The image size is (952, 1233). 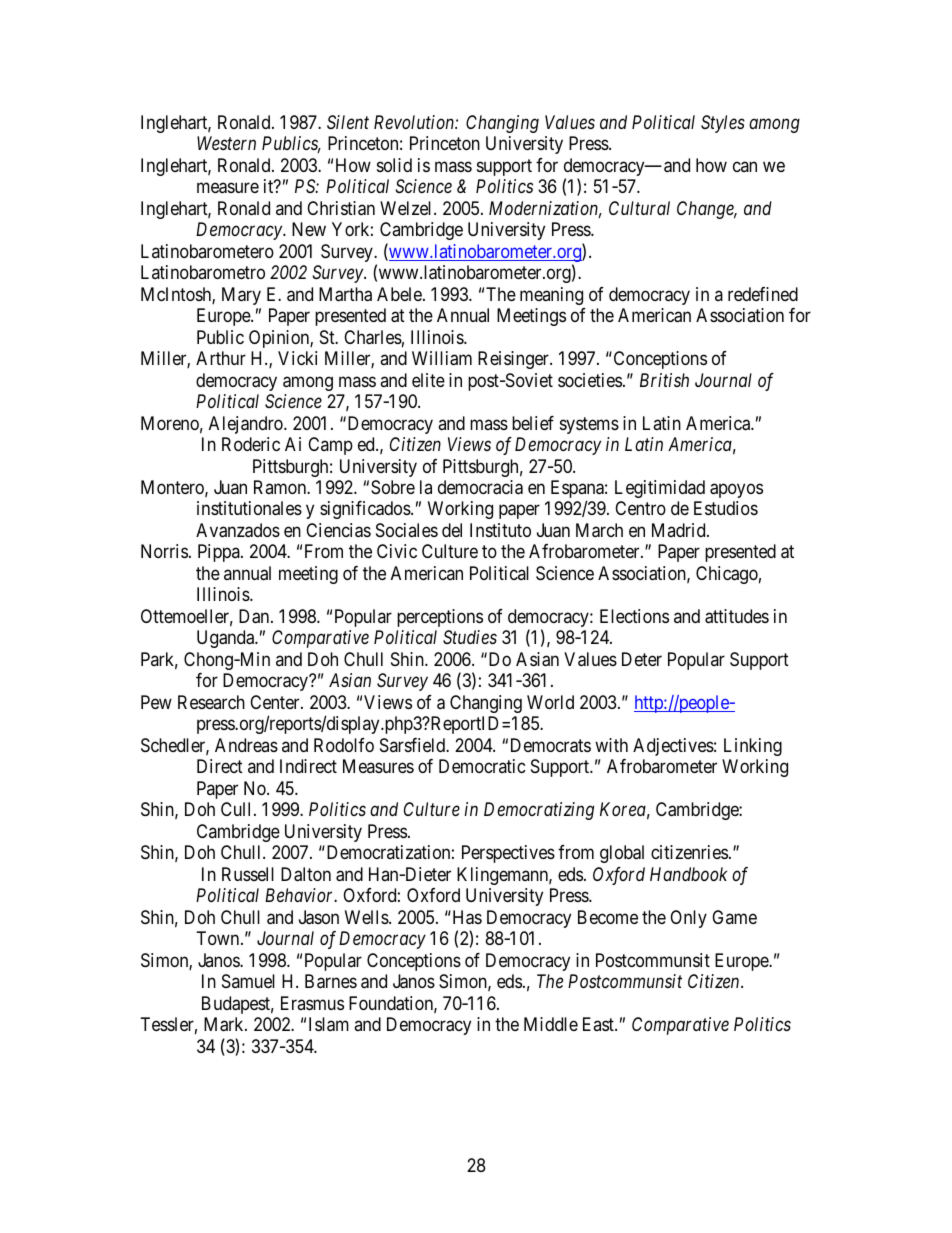 What do you see at coordinates (348, 122) in the screenshot?
I see `Silent` at bounding box center [348, 122].
